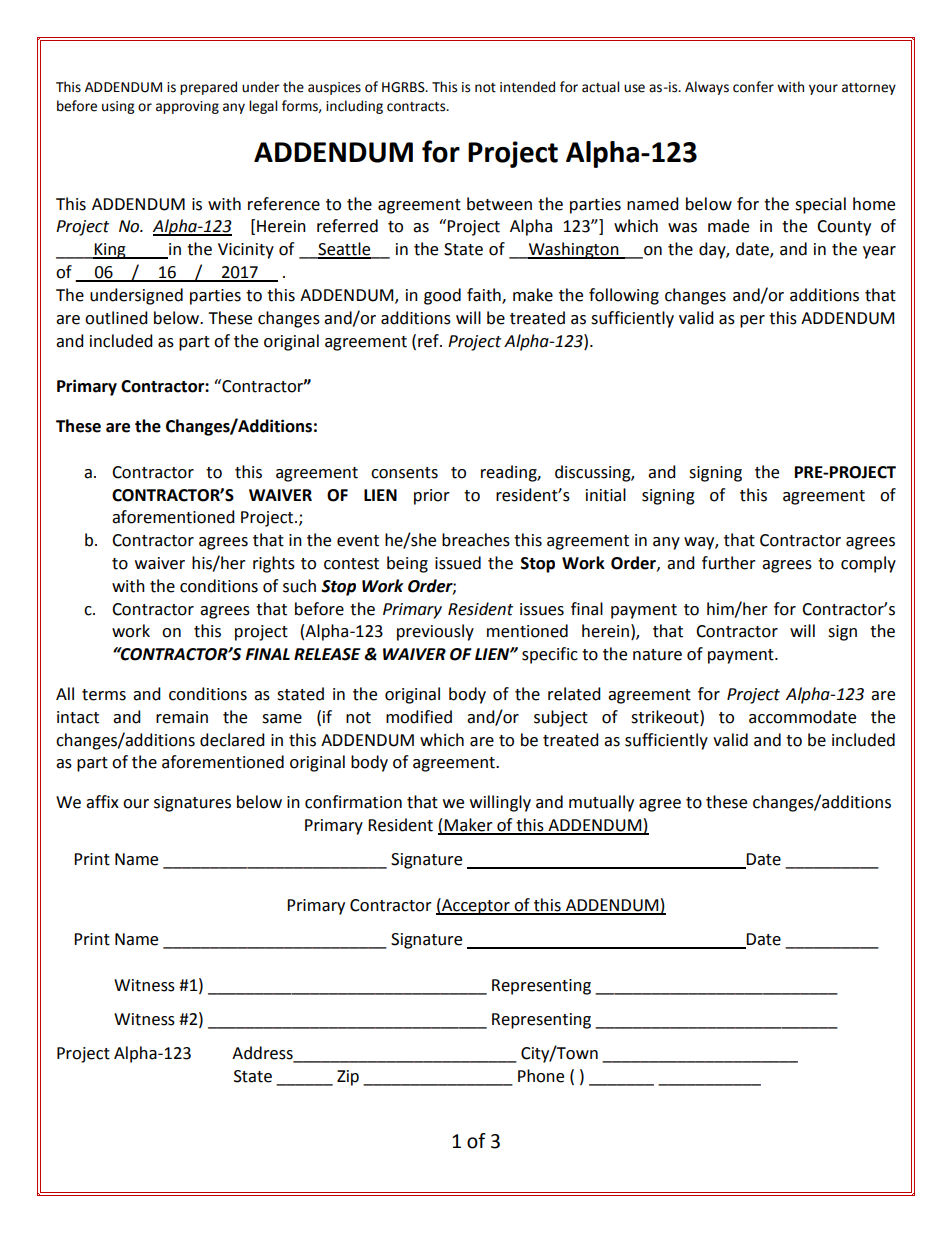  What do you see at coordinates (541, 1076) in the document?
I see `Phone` at bounding box center [541, 1076].
